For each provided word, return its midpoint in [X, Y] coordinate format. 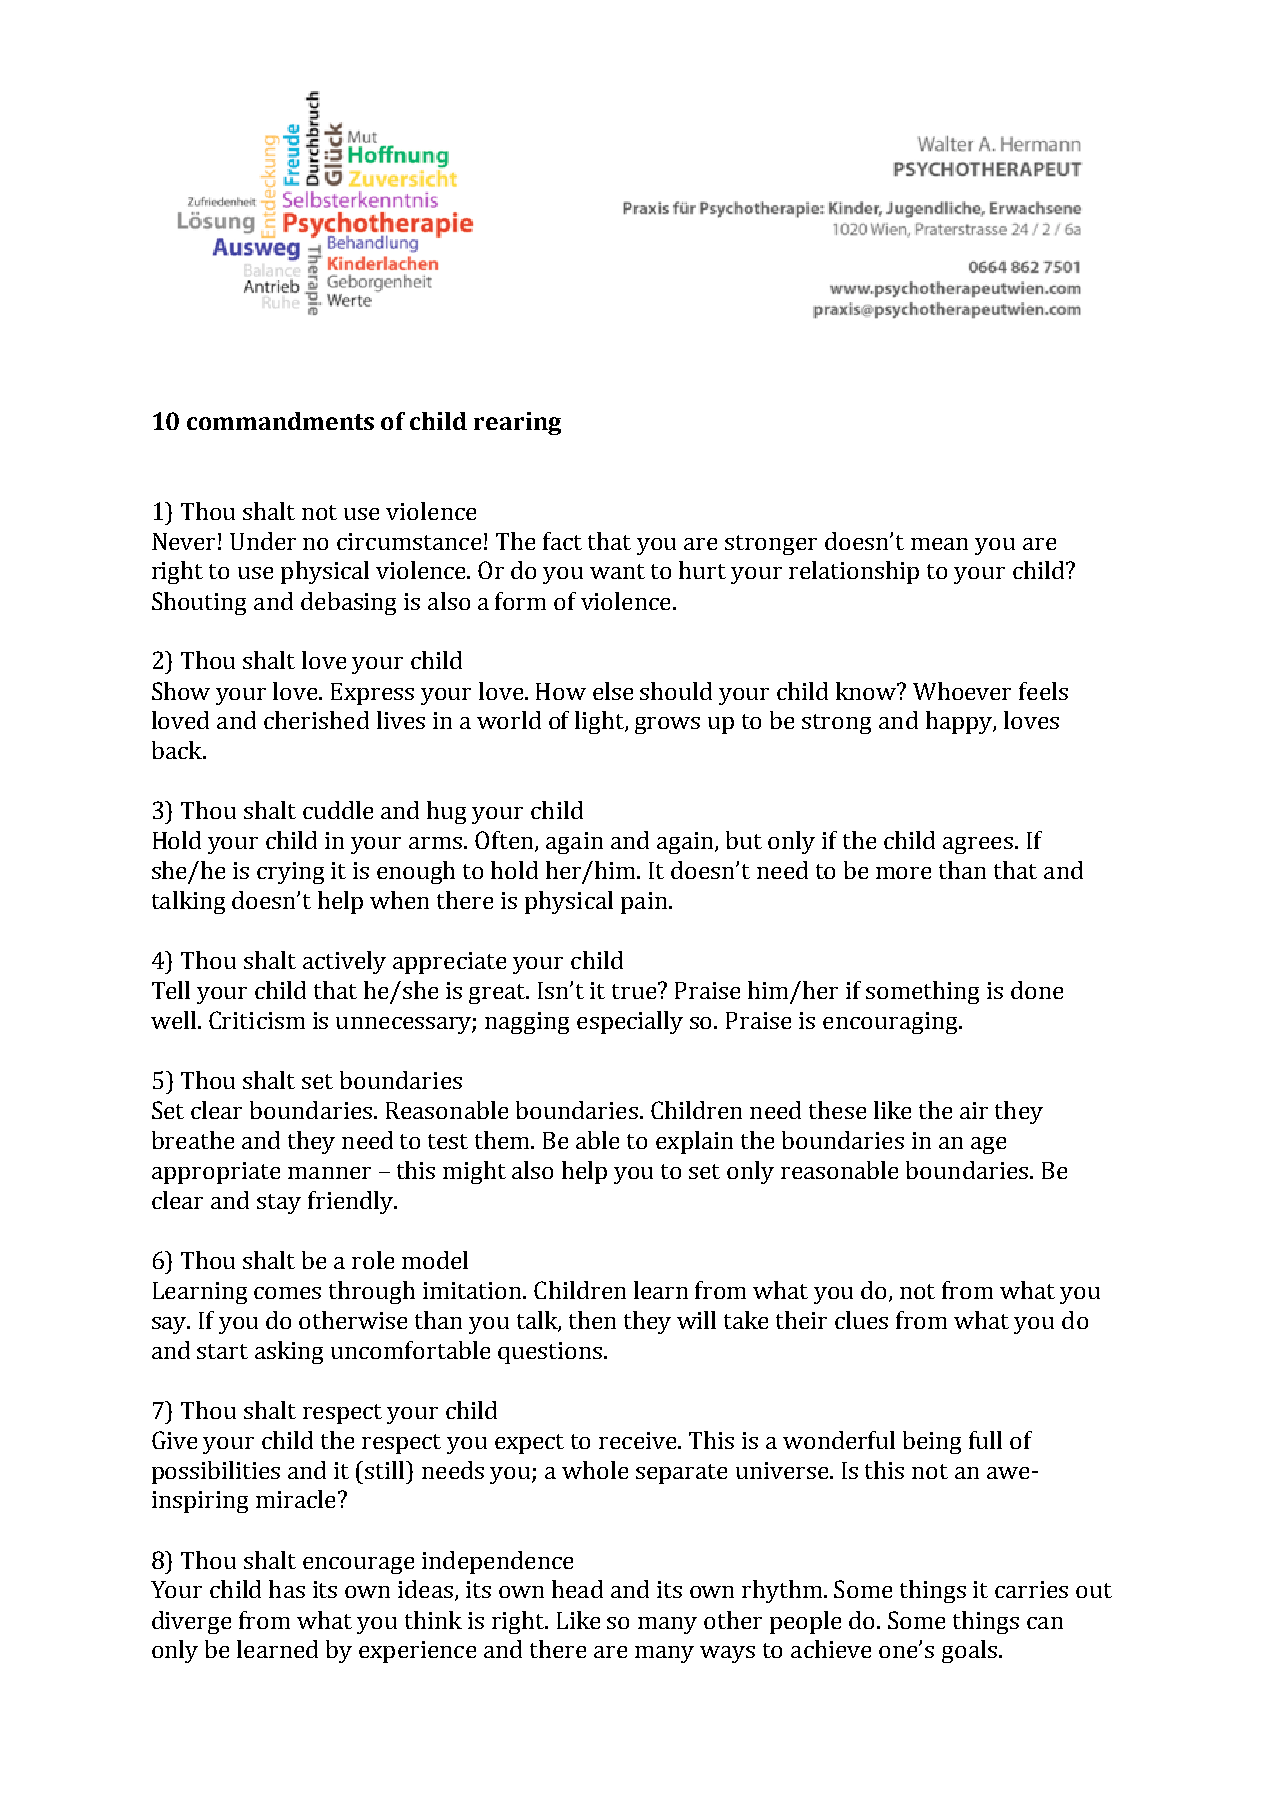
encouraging [891, 1023]
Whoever [962, 691]
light [600, 722]
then [592, 1320]
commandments [280, 421]
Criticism [257, 1020]
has [287, 1589]
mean [939, 544]
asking [289, 1352]
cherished [316, 720]
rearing [517, 423]
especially [630, 1022]
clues [861, 1320]
